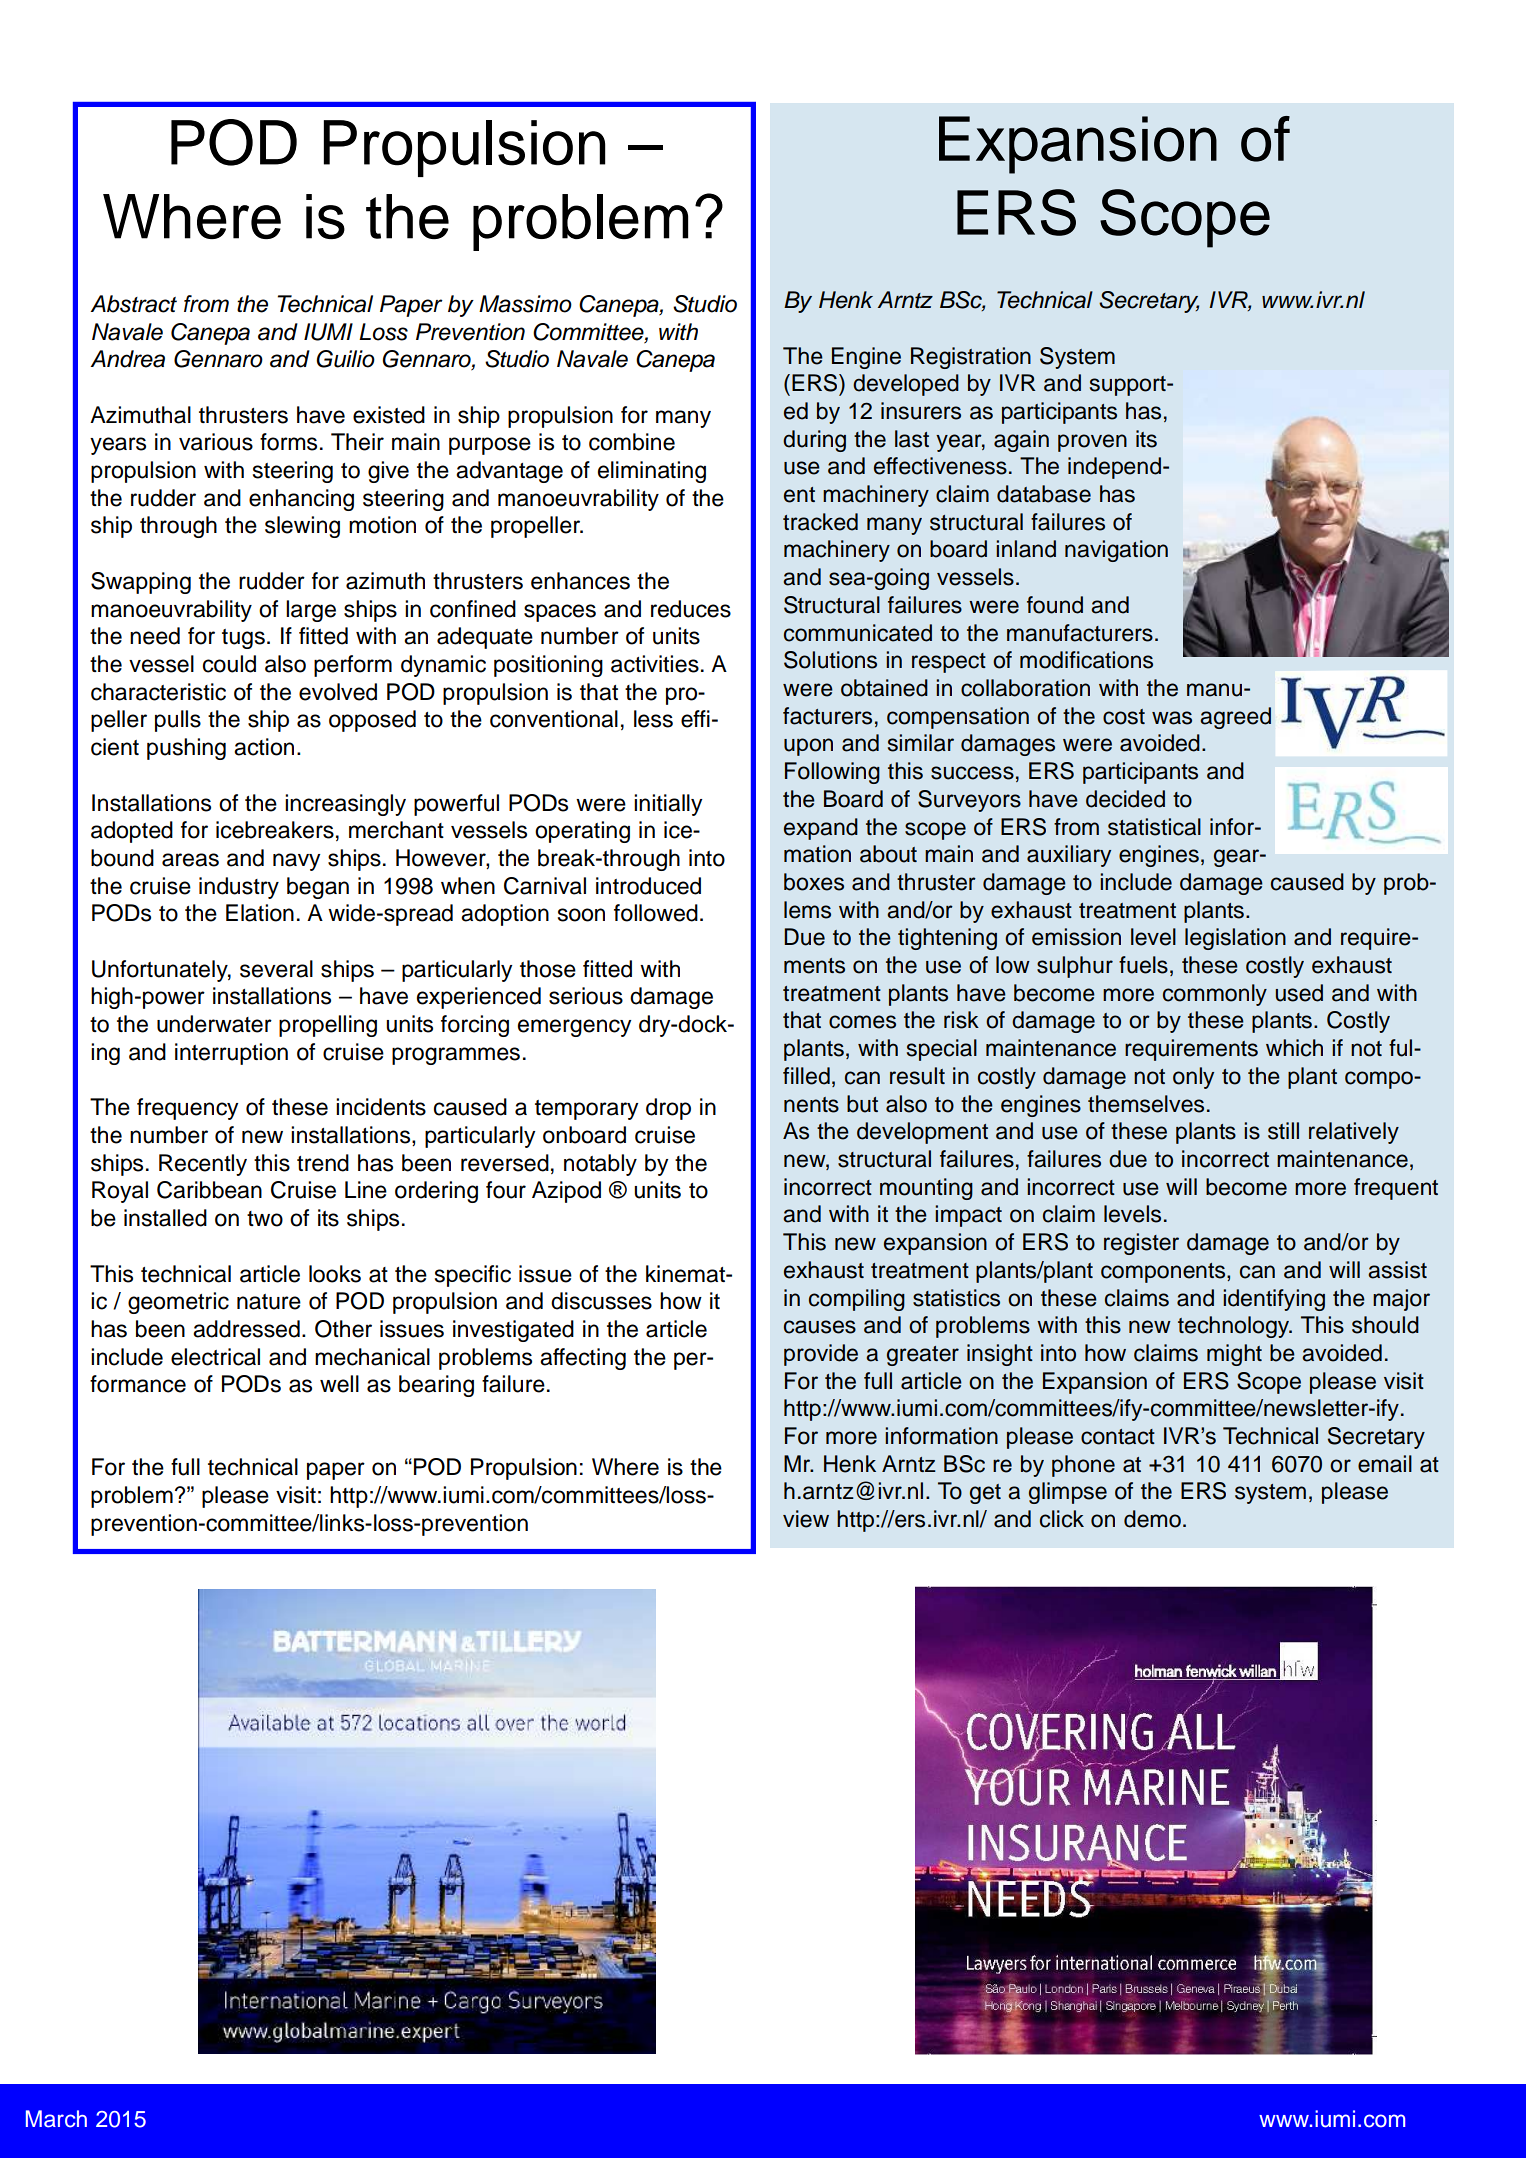 The height and width of the screenshot is (2160, 1526). What do you see at coordinates (1141, 1244) in the screenshot?
I see `register` at bounding box center [1141, 1244].
